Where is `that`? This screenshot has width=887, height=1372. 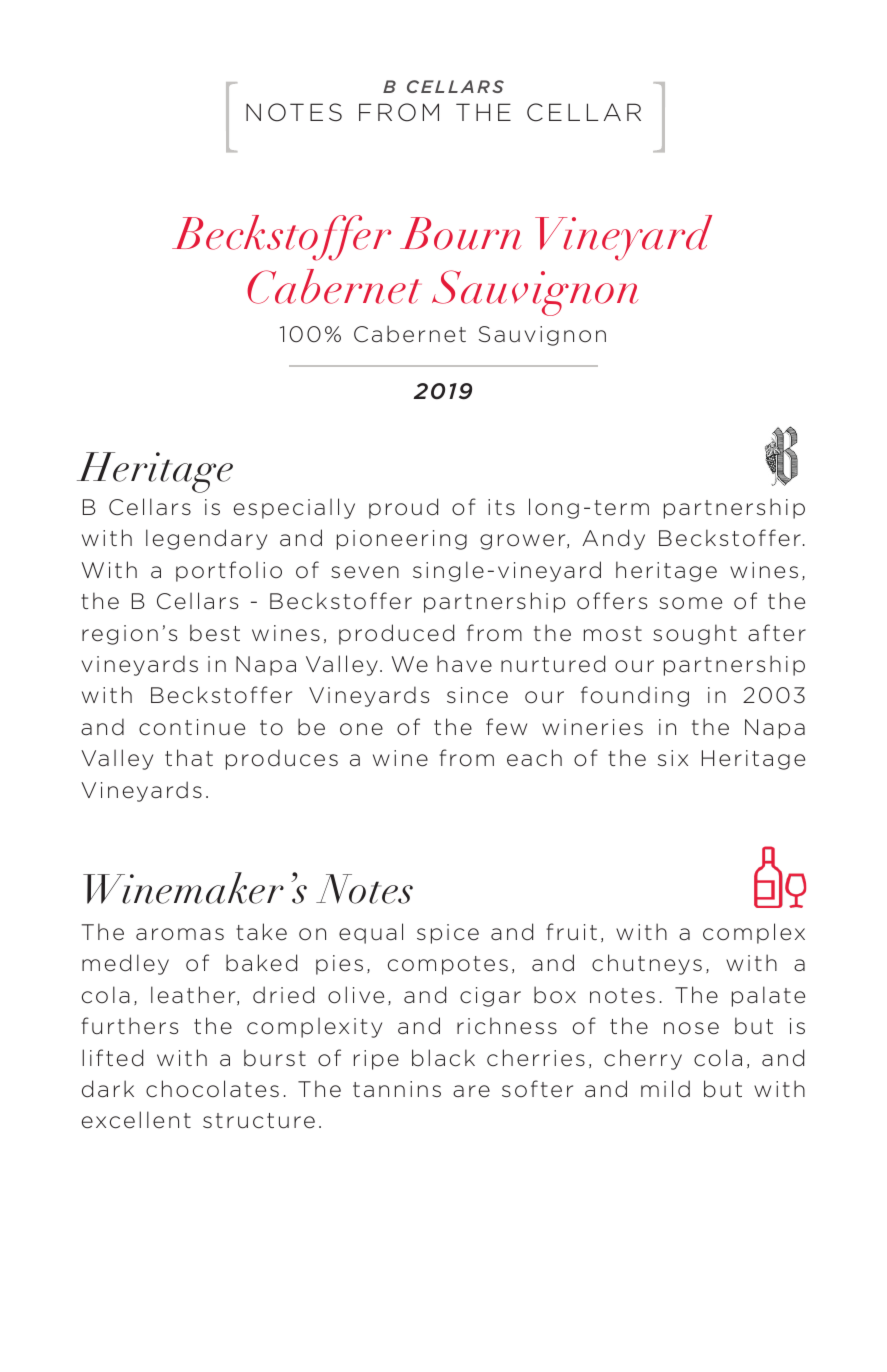
that is located at coordinates (189, 757).
